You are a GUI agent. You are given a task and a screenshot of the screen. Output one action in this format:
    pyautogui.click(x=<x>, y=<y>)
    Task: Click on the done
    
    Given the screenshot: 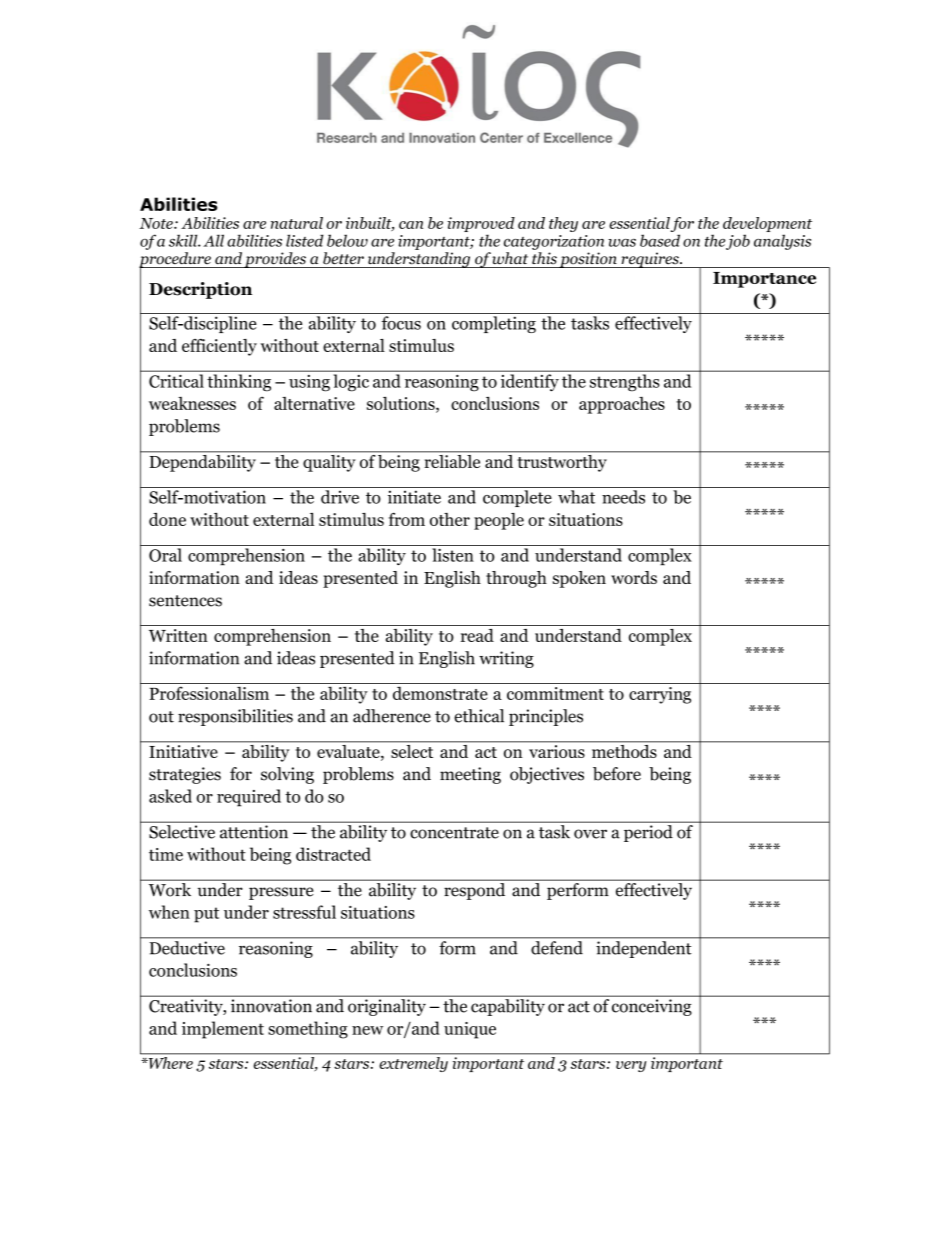 What is the action you would take?
    pyautogui.click(x=167, y=519)
